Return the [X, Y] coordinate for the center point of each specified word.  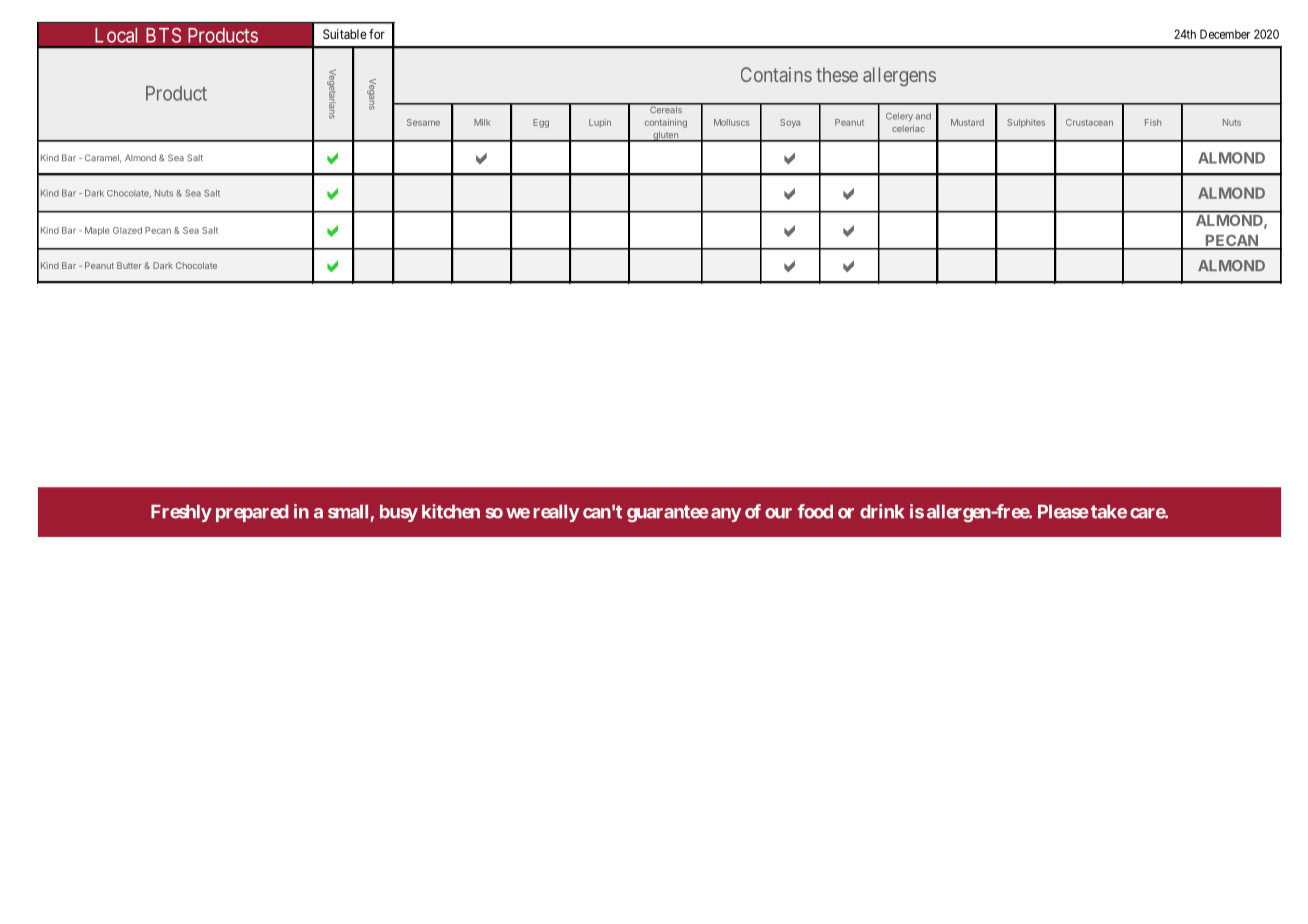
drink [882, 511]
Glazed [127, 230]
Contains [776, 74]
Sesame [423, 122]
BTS [163, 35]
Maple [97, 231]
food [815, 511]
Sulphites [1026, 123]
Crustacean [1089, 122]
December [1225, 34]
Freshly [181, 513]
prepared [252, 513]
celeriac [908, 128]
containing [666, 123]
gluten [666, 136]
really [556, 513]
